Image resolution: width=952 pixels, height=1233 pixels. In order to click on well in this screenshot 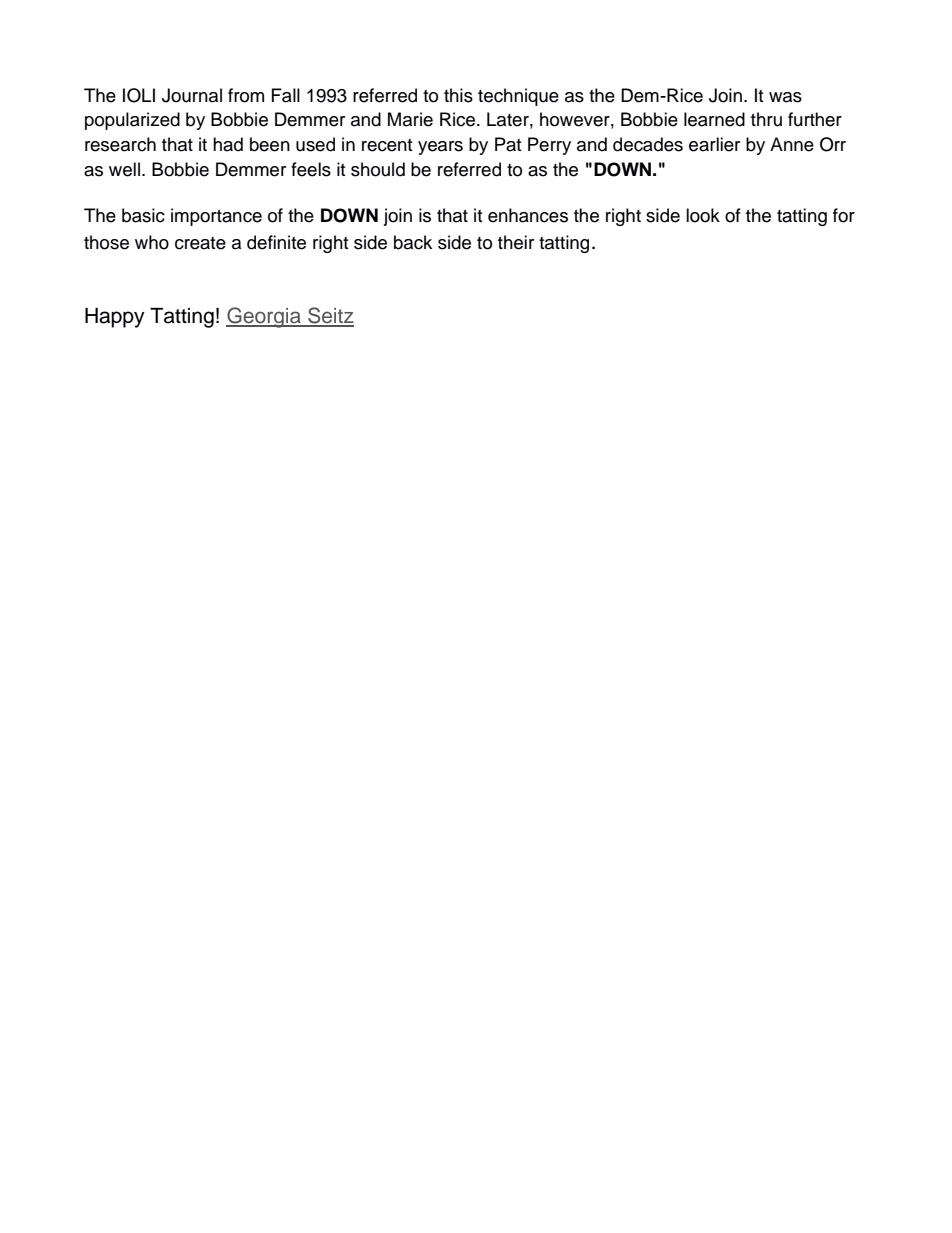, I will do `click(124, 169)`.
